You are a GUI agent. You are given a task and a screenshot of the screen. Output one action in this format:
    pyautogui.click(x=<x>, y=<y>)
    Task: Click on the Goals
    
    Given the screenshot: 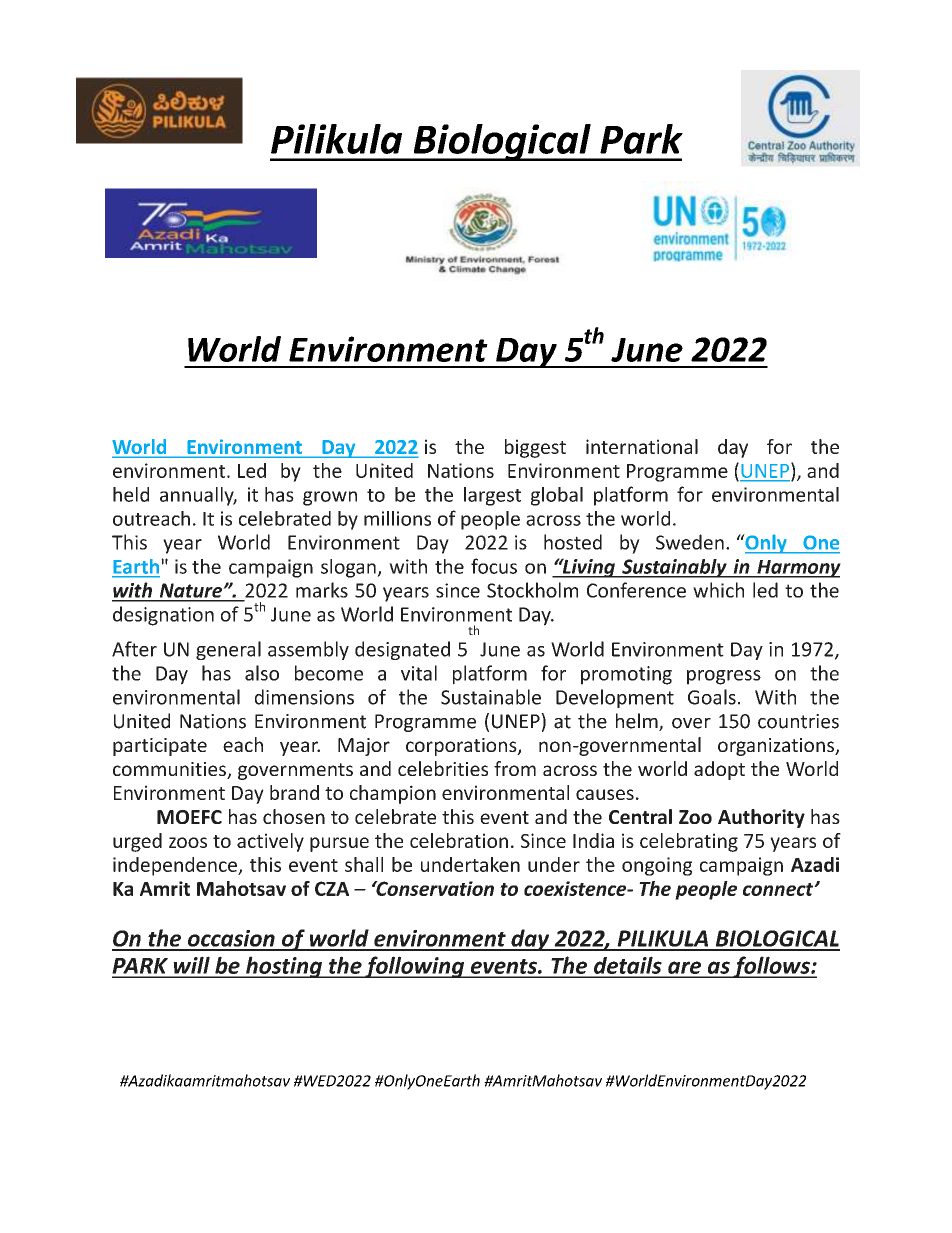 What is the action you would take?
    pyautogui.click(x=712, y=697)
